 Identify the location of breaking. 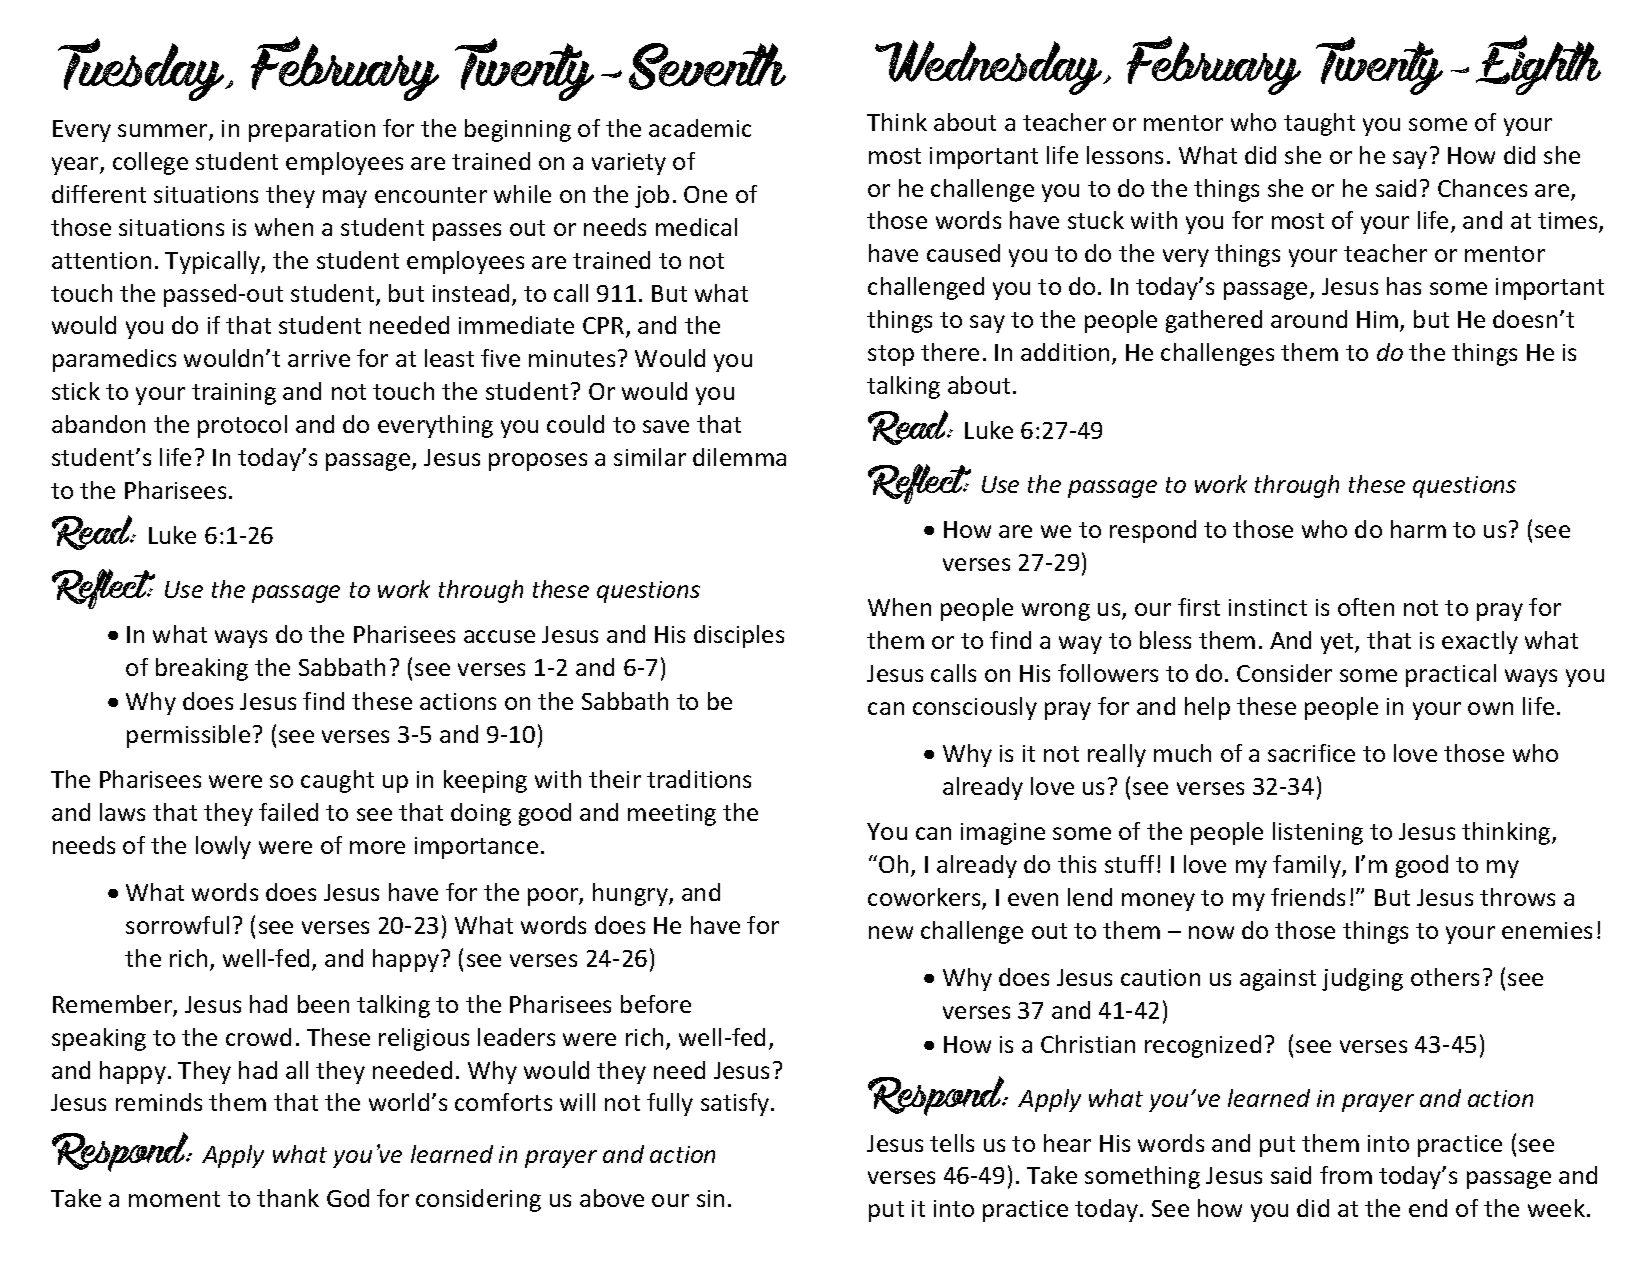
(202, 669).
